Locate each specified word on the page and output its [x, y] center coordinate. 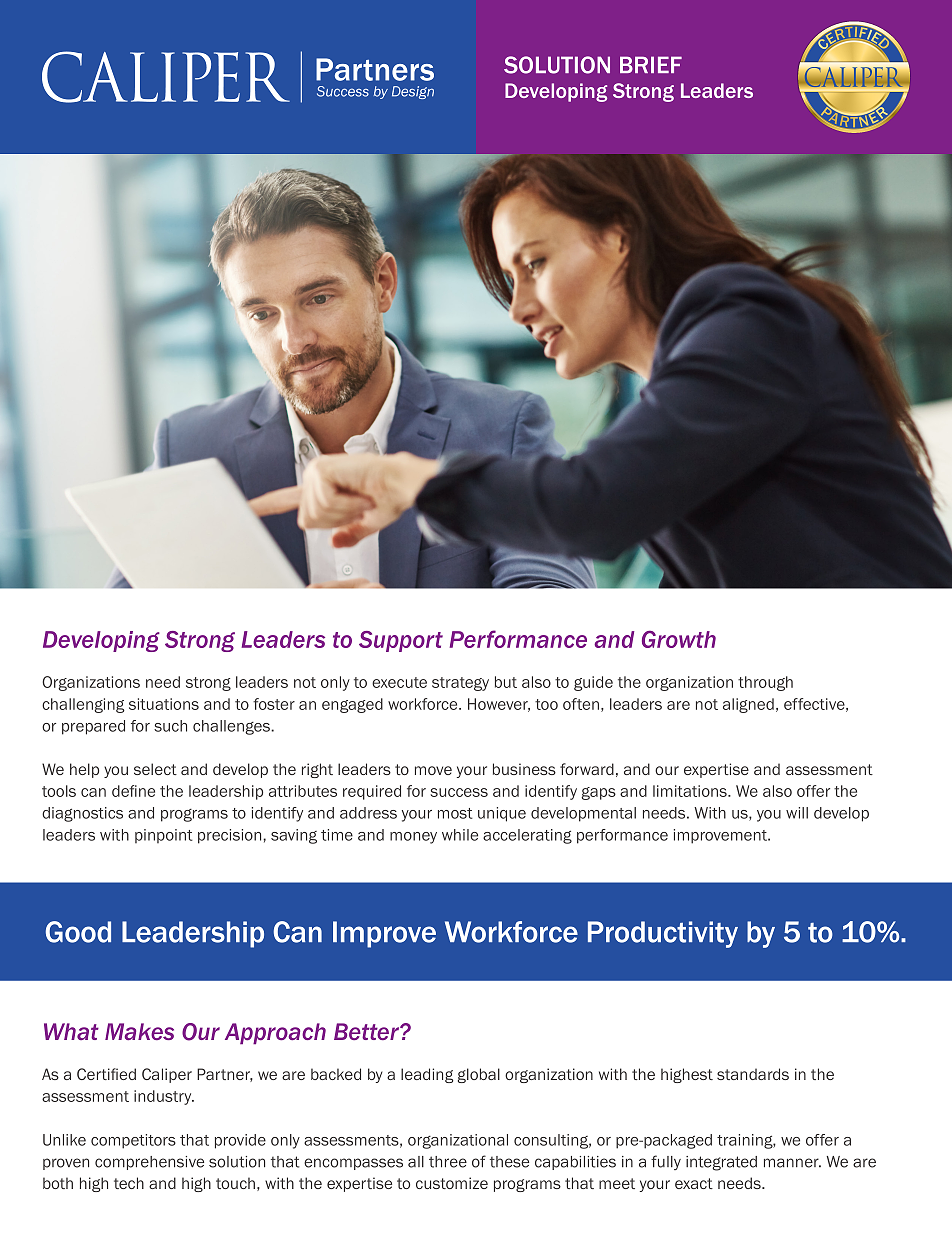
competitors [133, 1141]
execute [399, 682]
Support [401, 641]
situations [164, 704]
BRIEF [651, 64]
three [448, 1162]
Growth [679, 639]
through [765, 683]
